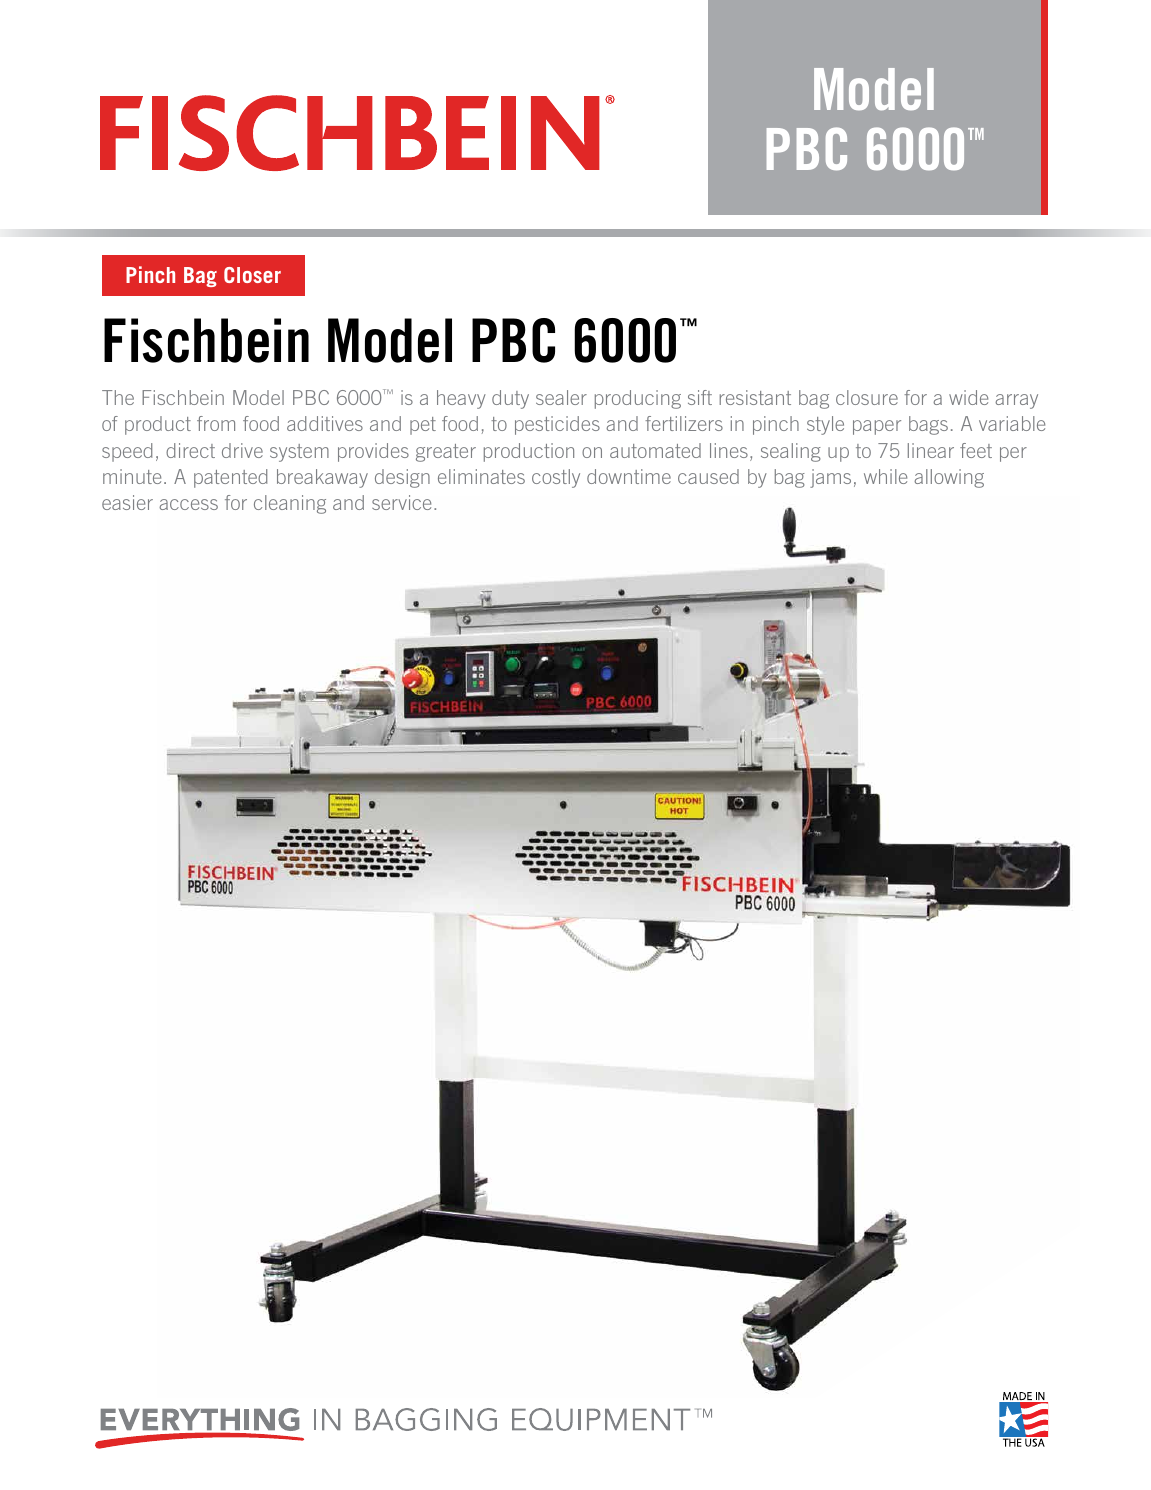 The width and height of the screenshot is (1151, 1490). Describe the element at coordinates (867, 397) in the screenshot. I see `closure` at that location.
